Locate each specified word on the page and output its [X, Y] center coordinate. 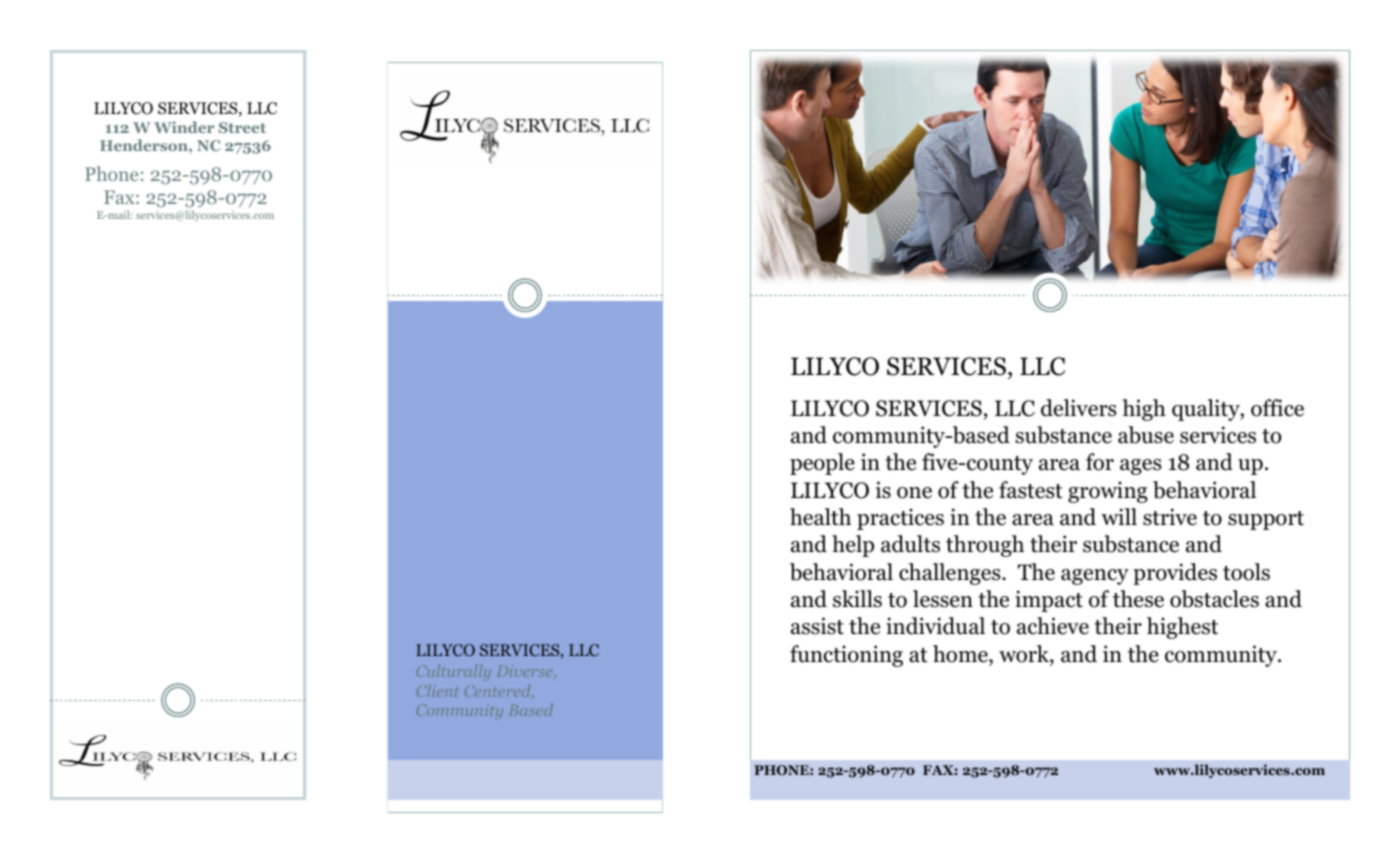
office [1277, 408]
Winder [184, 127]
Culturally [454, 672]
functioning [846, 656]
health [820, 517]
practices [900, 519]
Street [242, 127]
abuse [1146, 435]
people [822, 464]
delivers [1078, 408]
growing [1108, 492]
